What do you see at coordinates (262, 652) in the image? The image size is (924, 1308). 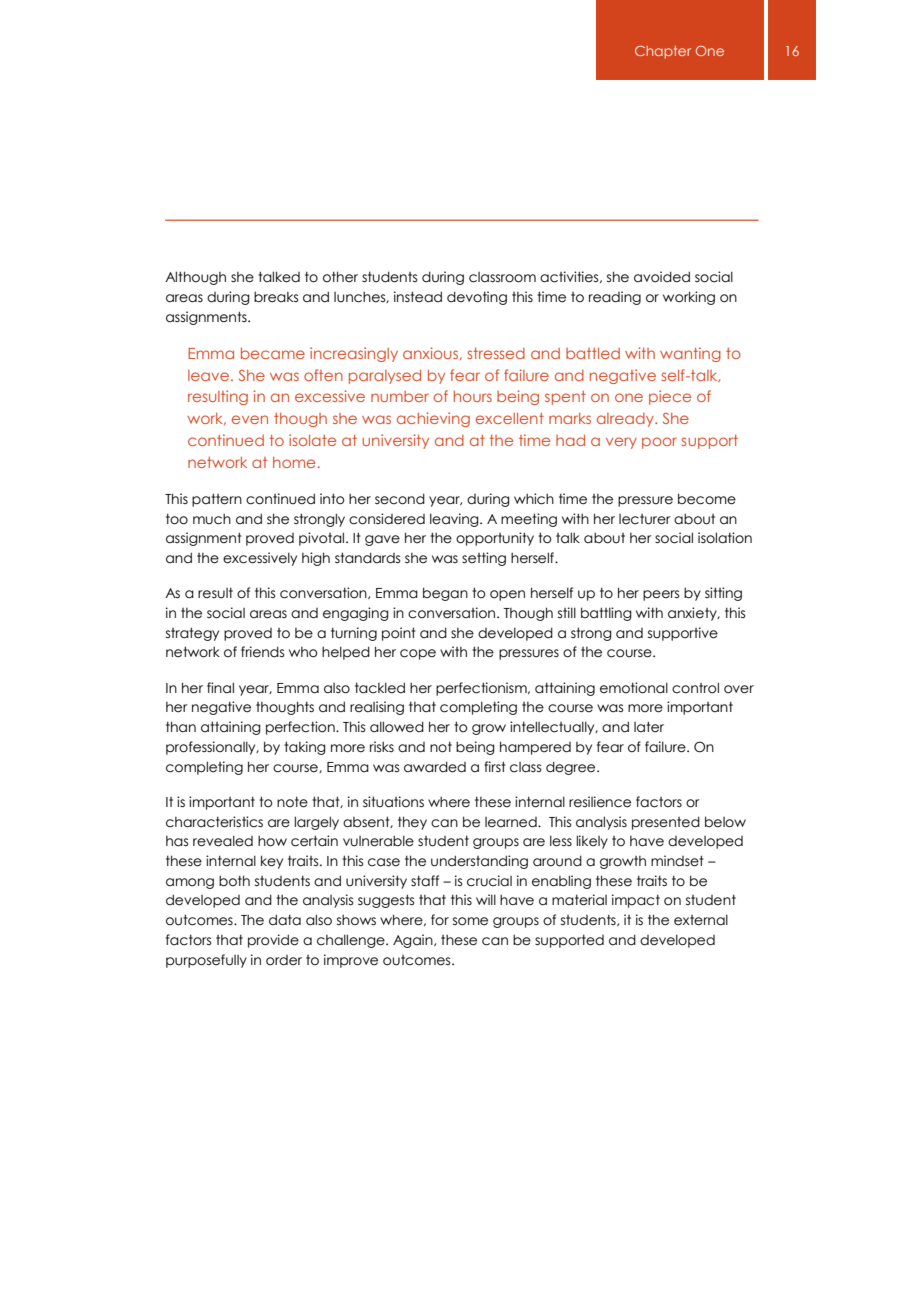 I see `friends` at bounding box center [262, 652].
